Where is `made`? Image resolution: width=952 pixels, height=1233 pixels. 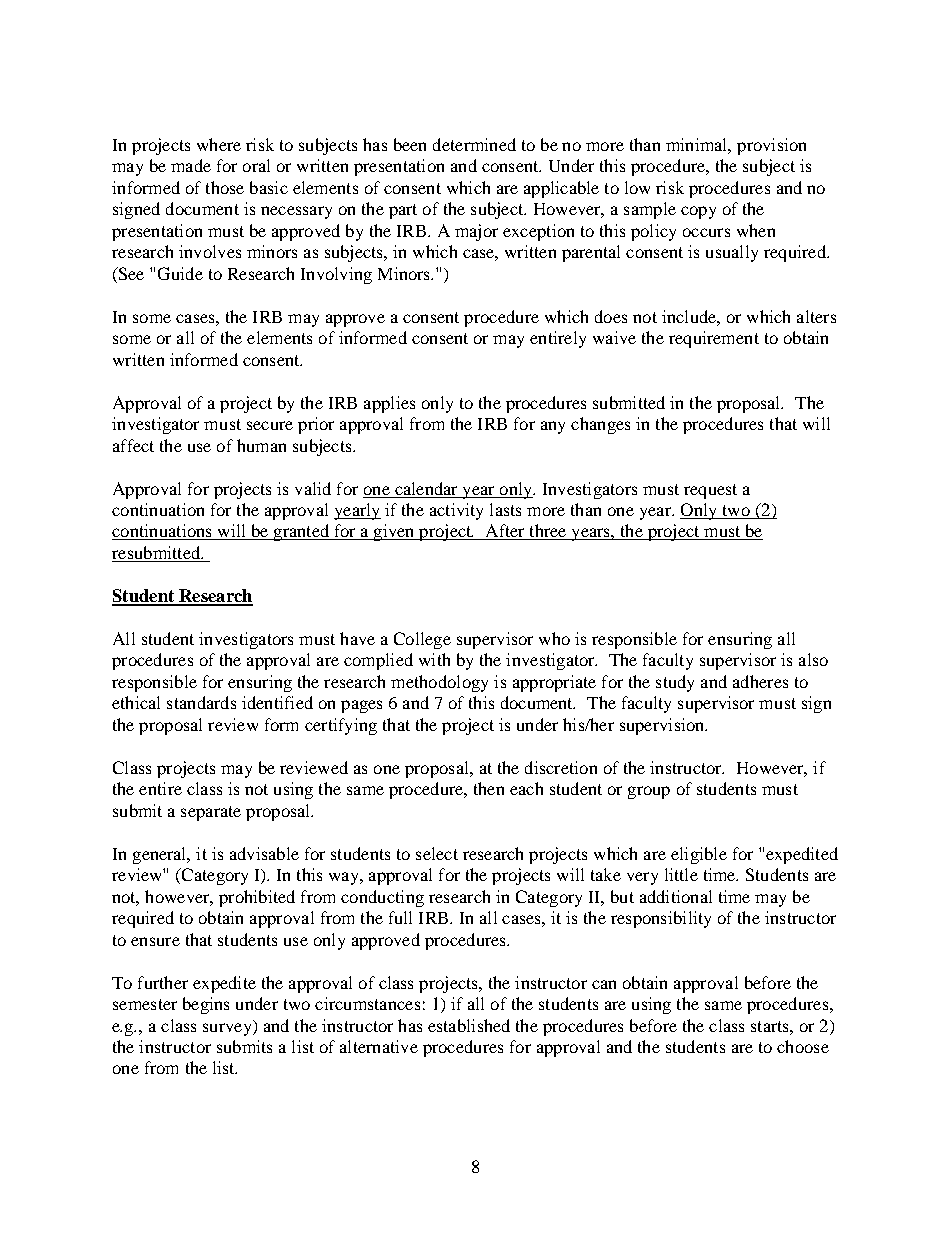 made is located at coordinates (191, 165).
